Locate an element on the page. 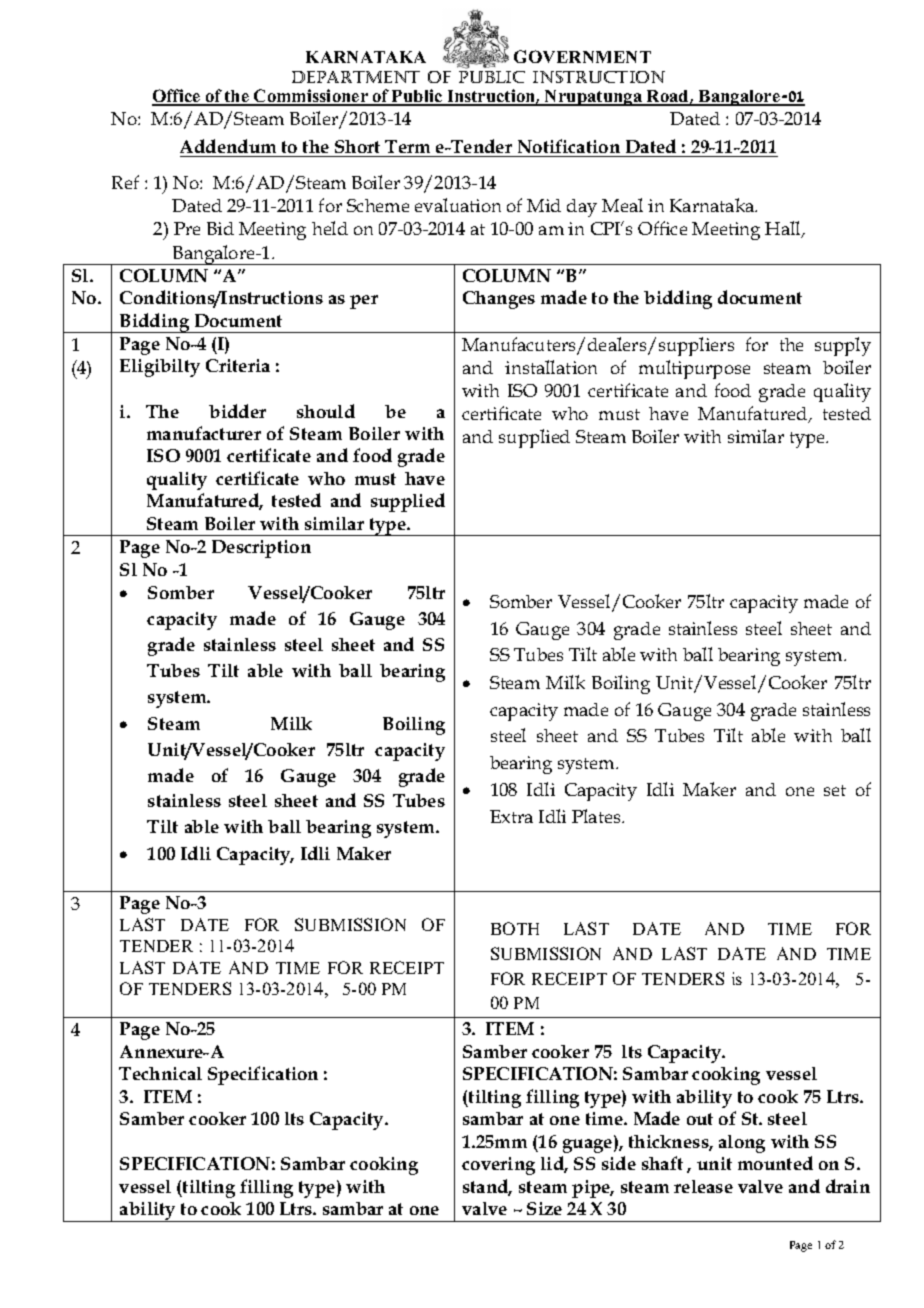  Description is located at coordinates (261, 549).
